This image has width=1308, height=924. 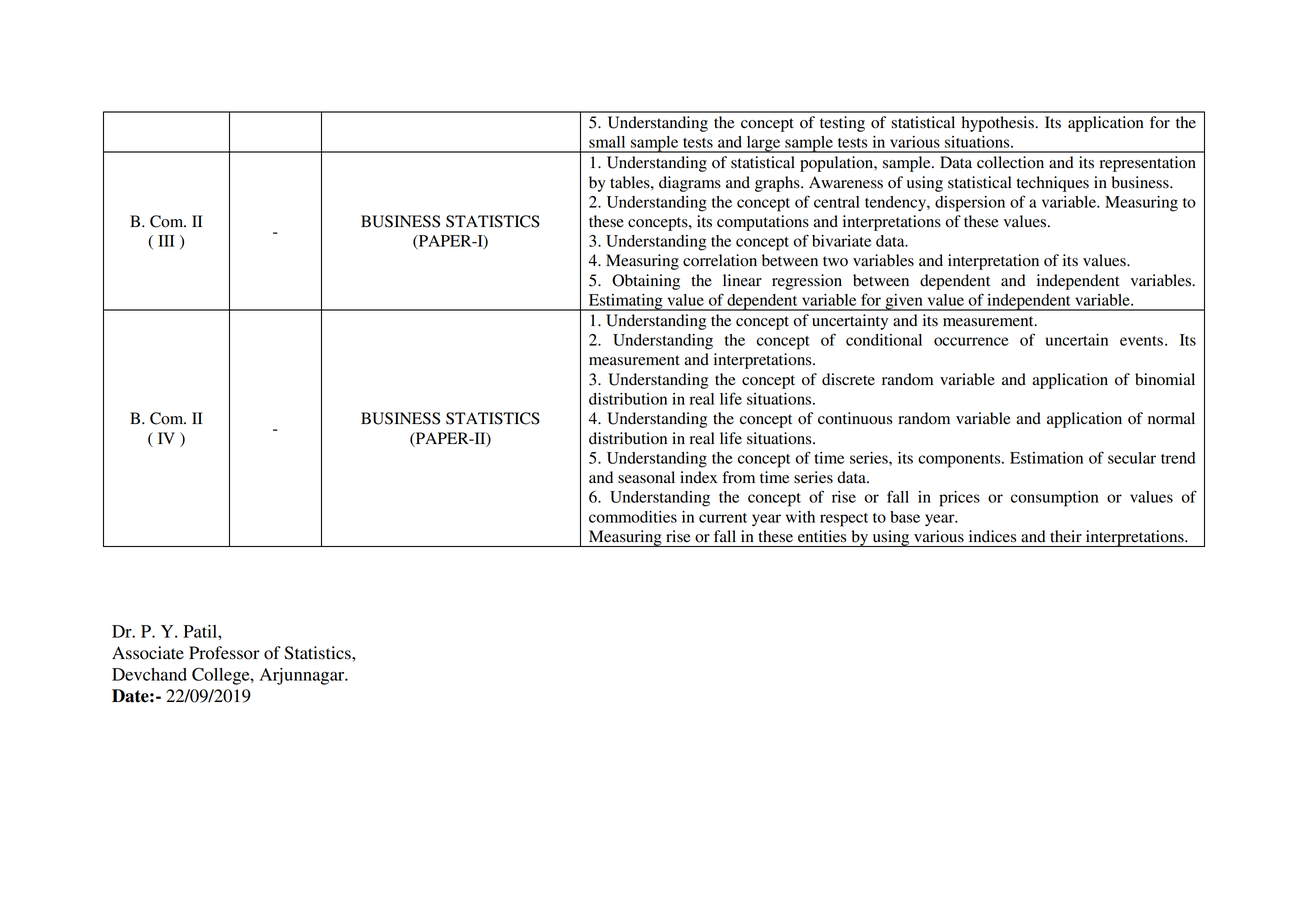 I want to click on large, so click(x=763, y=144).
